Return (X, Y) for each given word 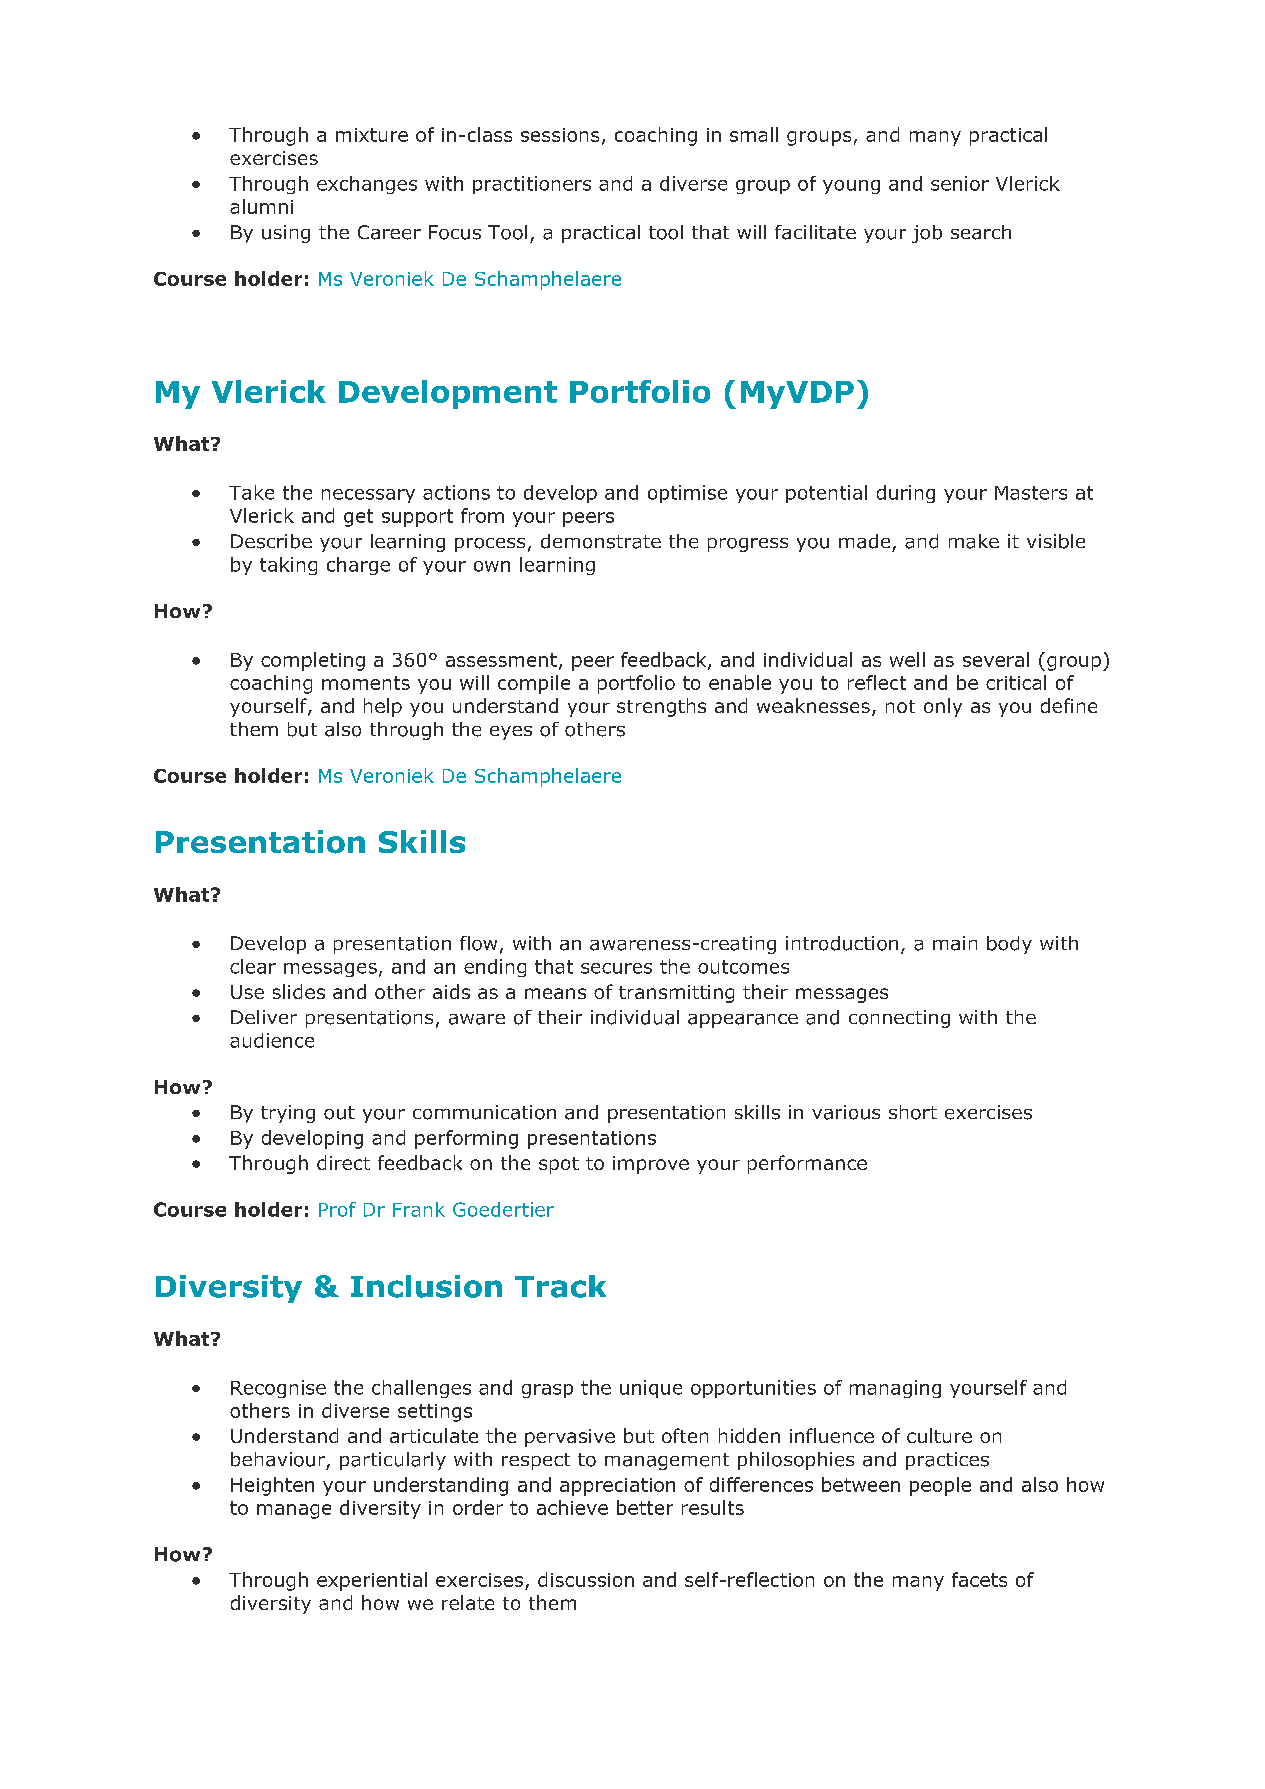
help (383, 707)
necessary (368, 496)
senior (960, 183)
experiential (372, 1581)
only (943, 707)
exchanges (367, 185)
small (754, 134)
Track (560, 1286)
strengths (661, 707)
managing (895, 1389)
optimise (687, 494)
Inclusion (426, 1286)
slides (299, 991)
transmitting (676, 994)
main (955, 943)
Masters (1031, 493)
